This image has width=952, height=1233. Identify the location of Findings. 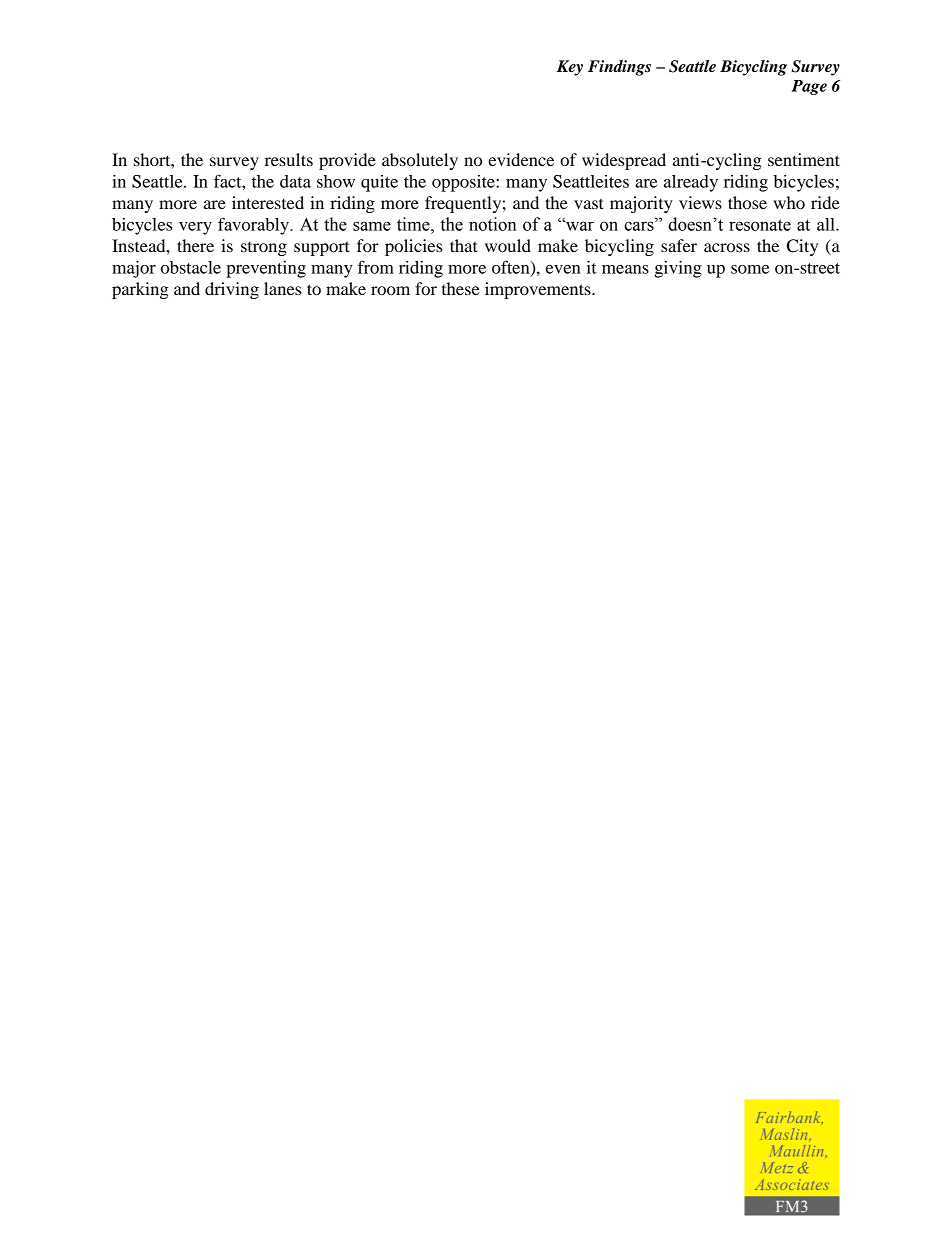
(619, 68).
